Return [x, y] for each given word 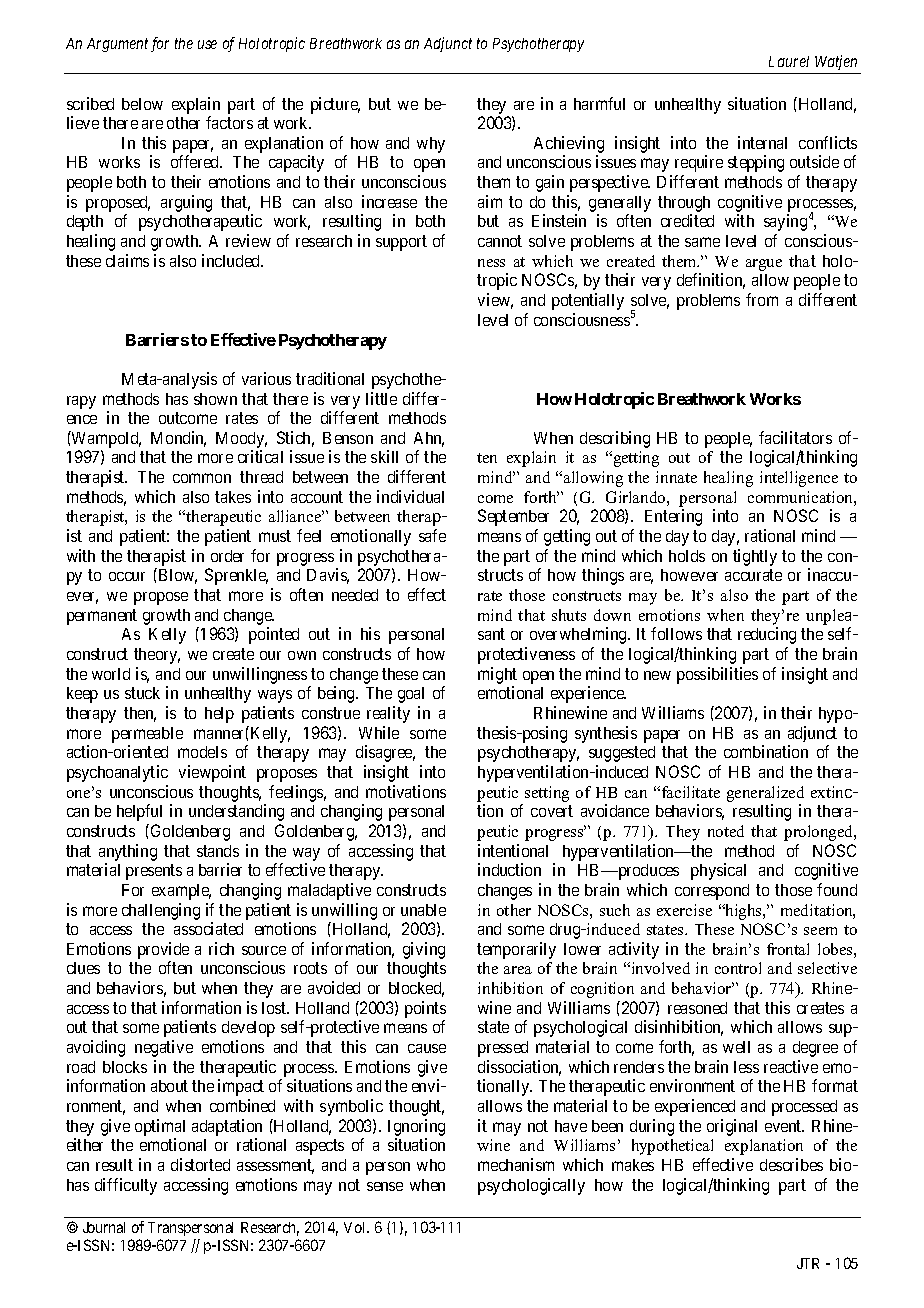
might [497, 675]
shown [215, 399]
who [431, 1165]
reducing [767, 635]
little [381, 398]
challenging [161, 911]
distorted [200, 1164]
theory [157, 656]
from [762, 299]
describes [791, 1164]
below [142, 104]
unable [423, 910]
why [431, 145]
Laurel [789, 61]
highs [744, 912]
